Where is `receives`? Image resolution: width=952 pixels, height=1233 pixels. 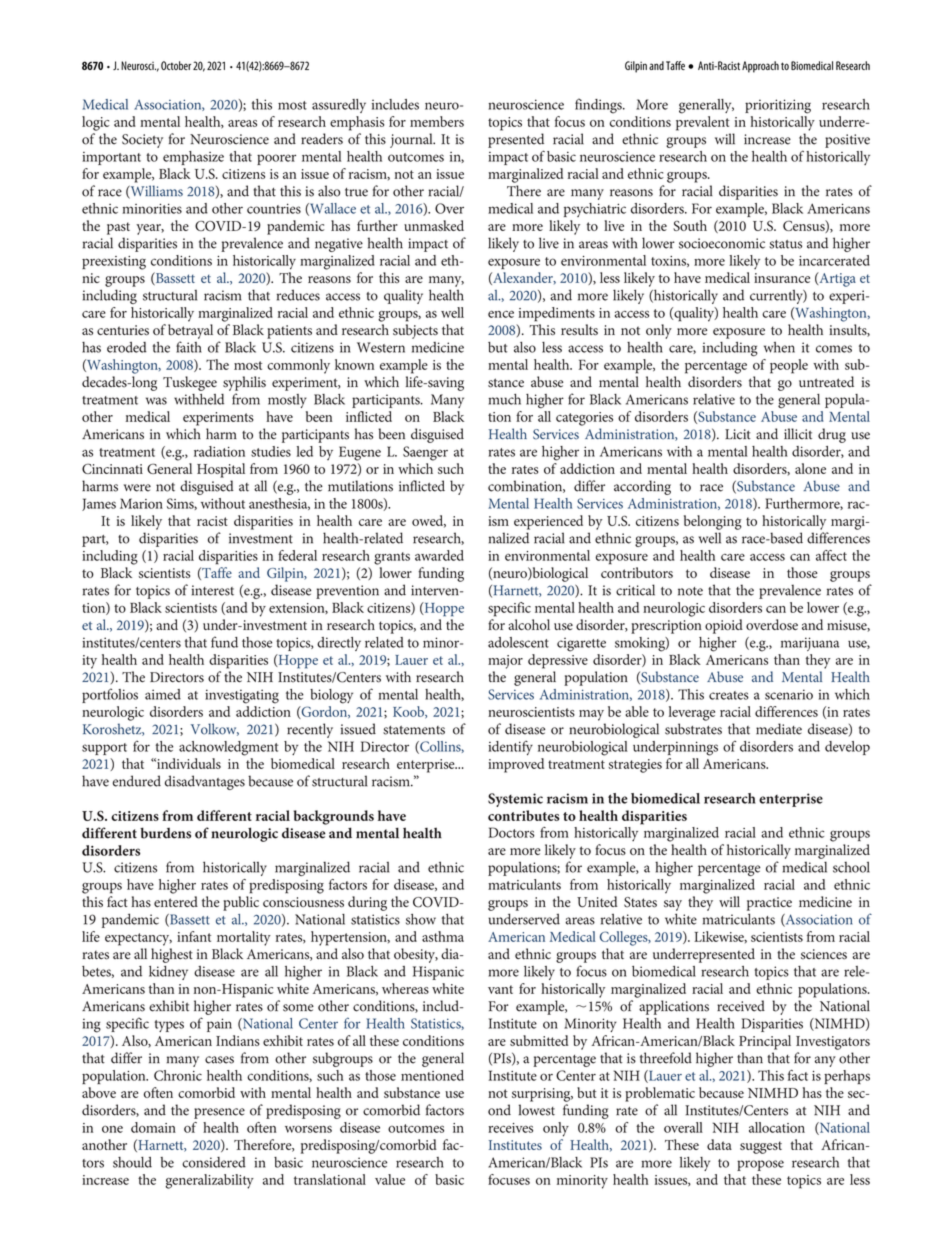 receives is located at coordinates (510, 1128).
